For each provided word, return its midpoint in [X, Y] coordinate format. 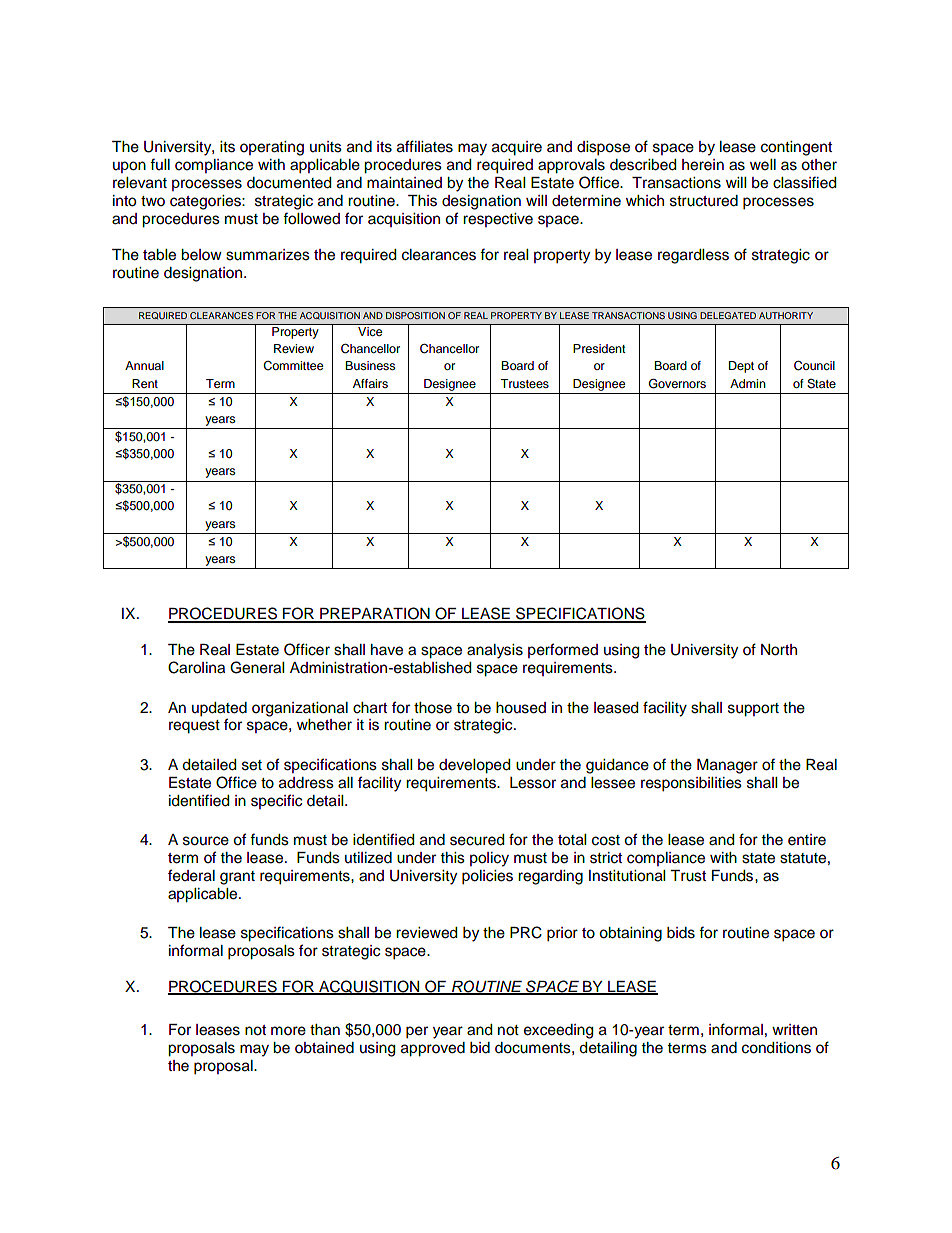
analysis [495, 651]
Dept [741, 367]
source [206, 841]
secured [477, 840]
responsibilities [691, 784]
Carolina [196, 667]
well [763, 165]
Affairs [370, 383]
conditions [776, 1048]
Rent [145, 383]
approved [433, 1049]
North [779, 650]
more [288, 1031]
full [160, 164]
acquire [517, 148]
